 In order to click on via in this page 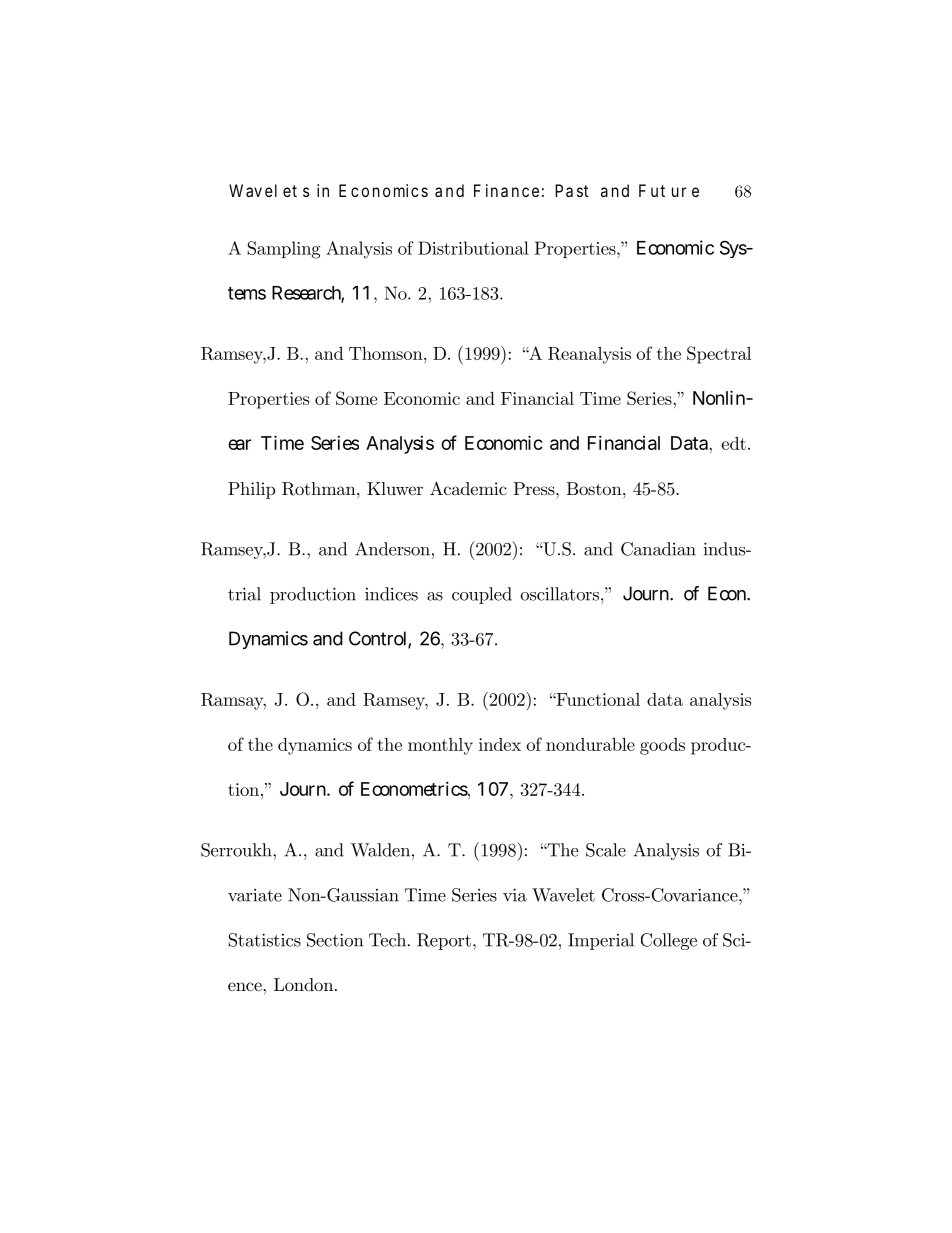, I will do `click(515, 895)`.
